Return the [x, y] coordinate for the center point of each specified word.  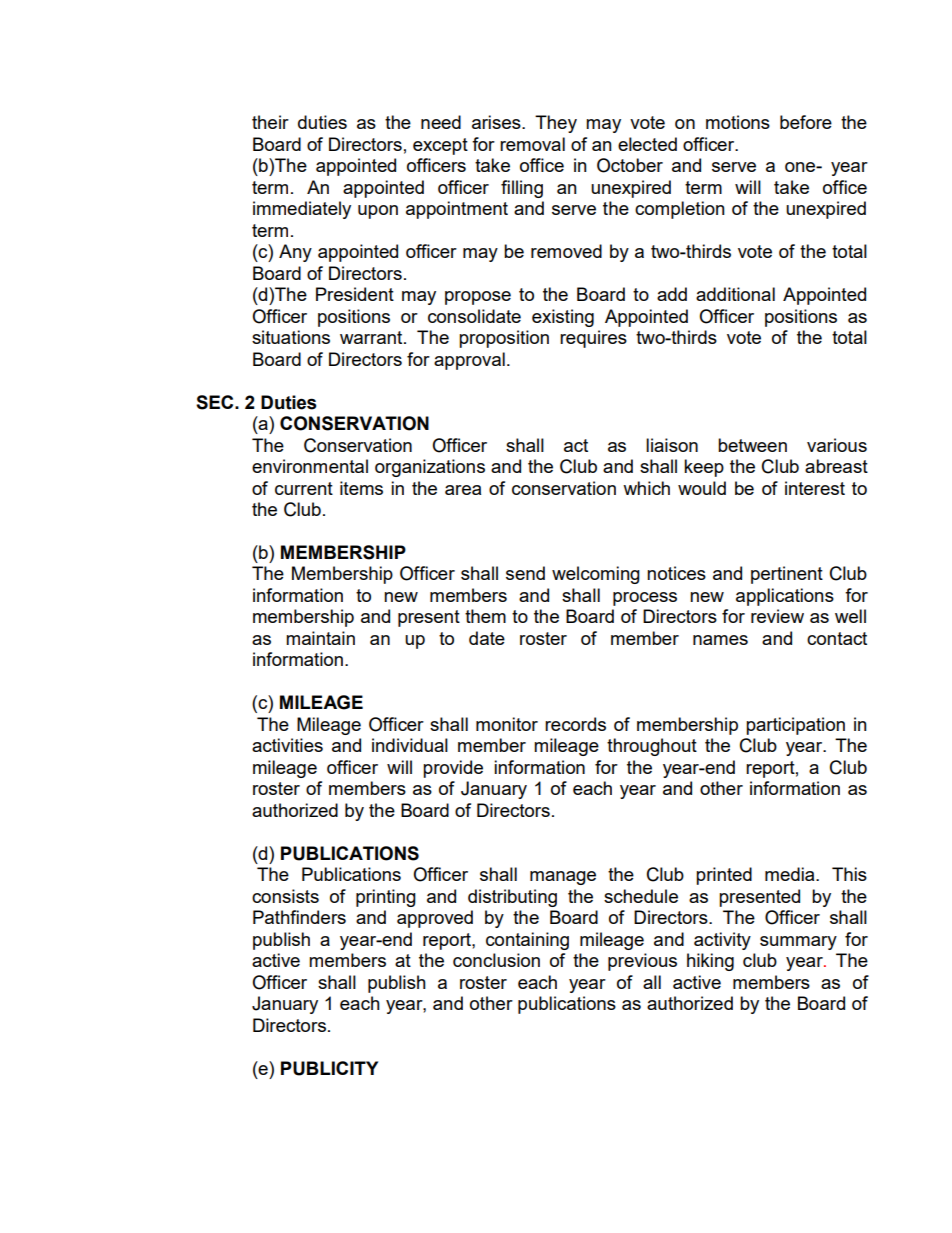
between [752, 445]
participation [795, 726]
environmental [310, 466]
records [575, 724]
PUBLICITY [329, 1068]
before [806, 122]
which [646, 488]
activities [287, 745]
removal [532, 144]
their [270, 122]
